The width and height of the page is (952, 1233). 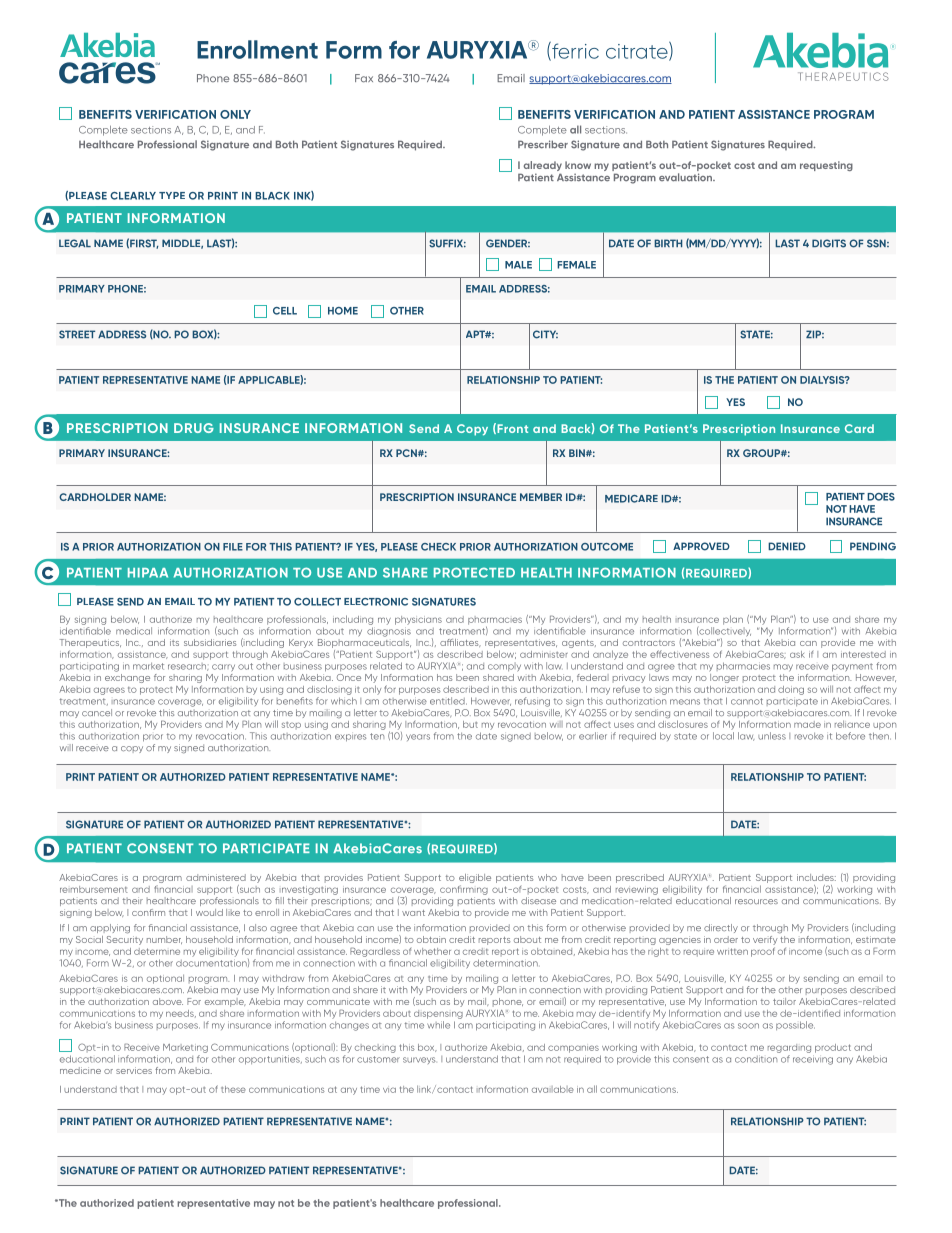 I want to click on but, so click(x=470, y=724).
